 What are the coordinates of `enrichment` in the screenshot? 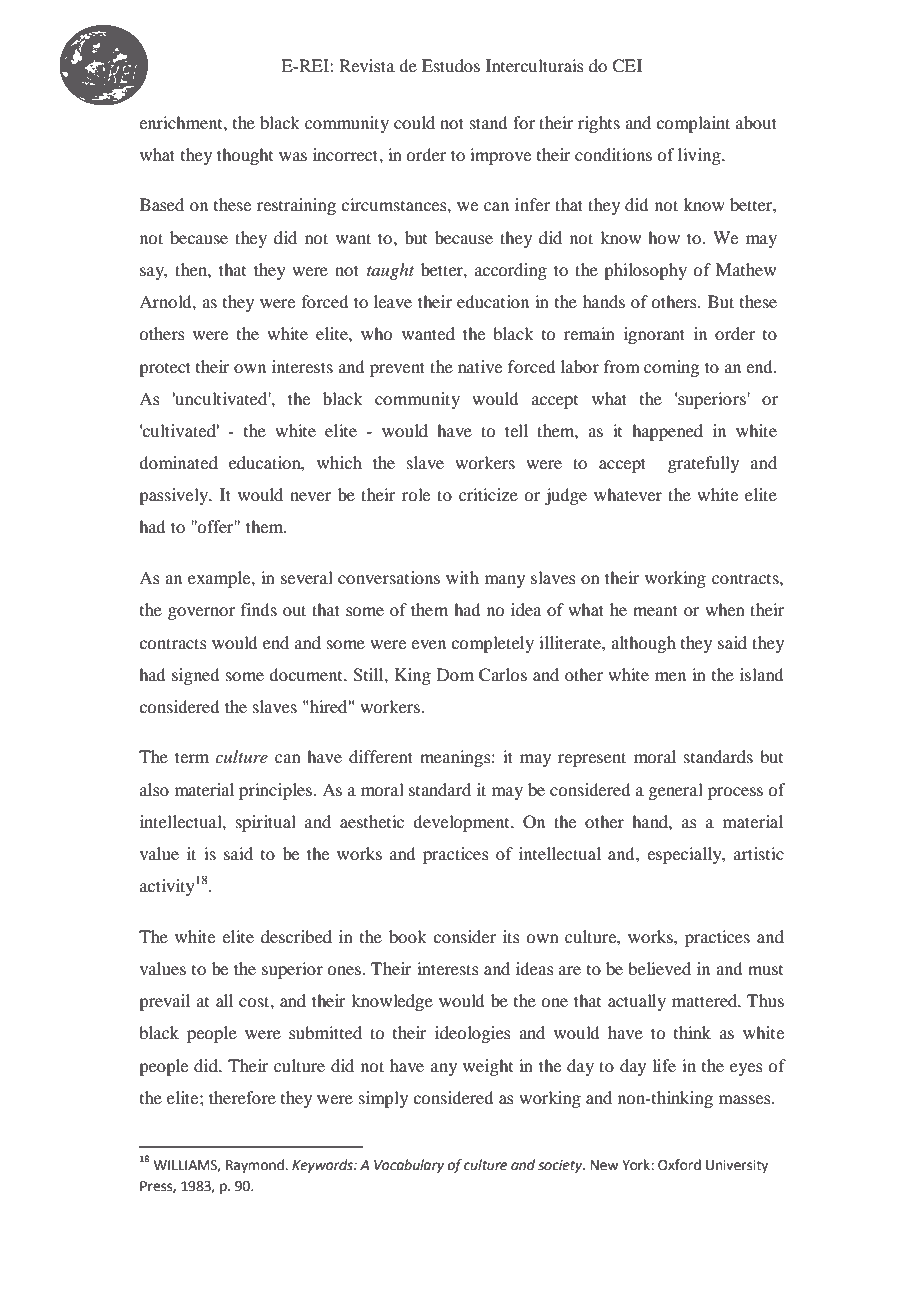 It's located at (182, 122).
